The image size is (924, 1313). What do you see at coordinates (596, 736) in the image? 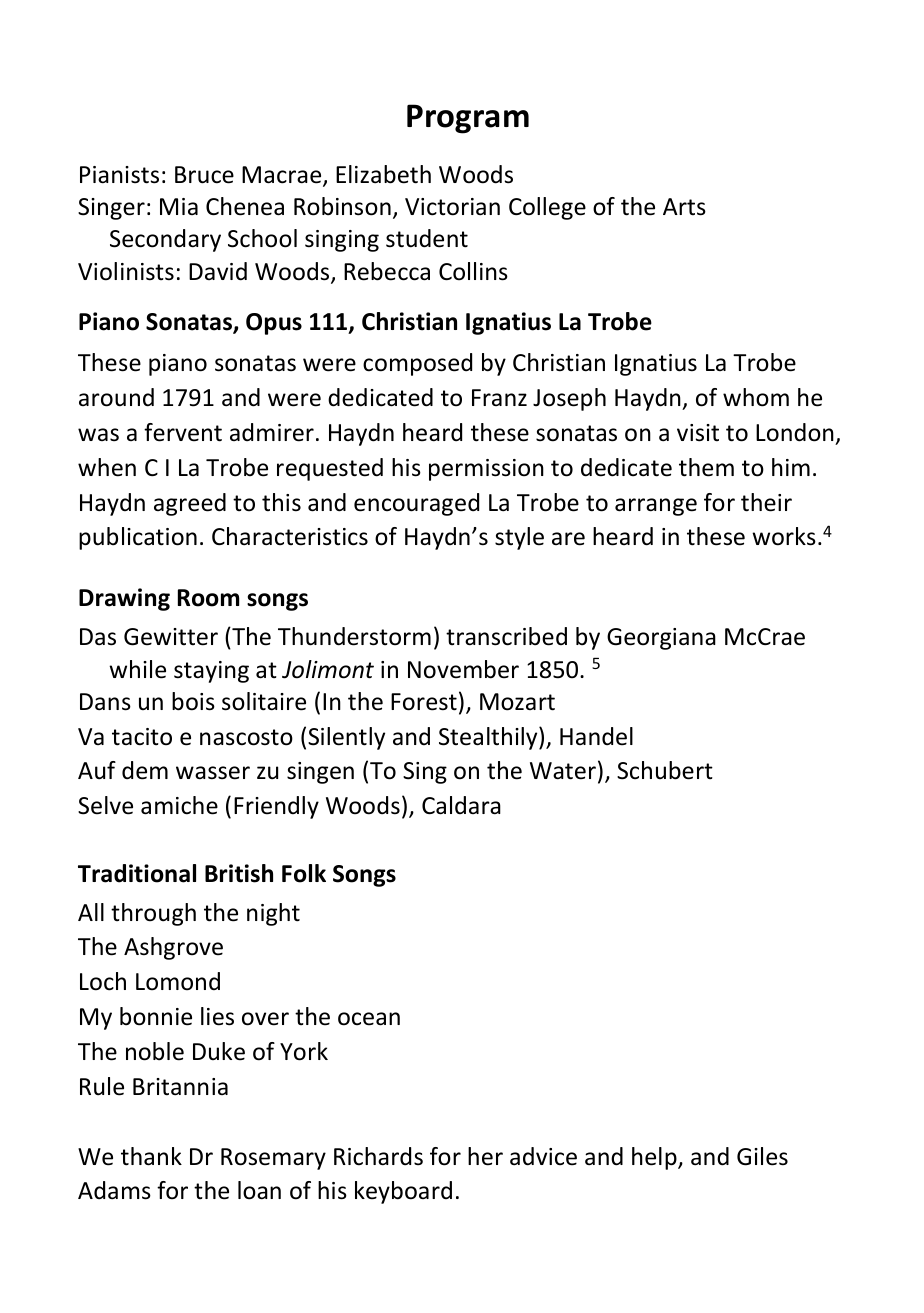
I see `Handel` at bounding box center [596, 736].
